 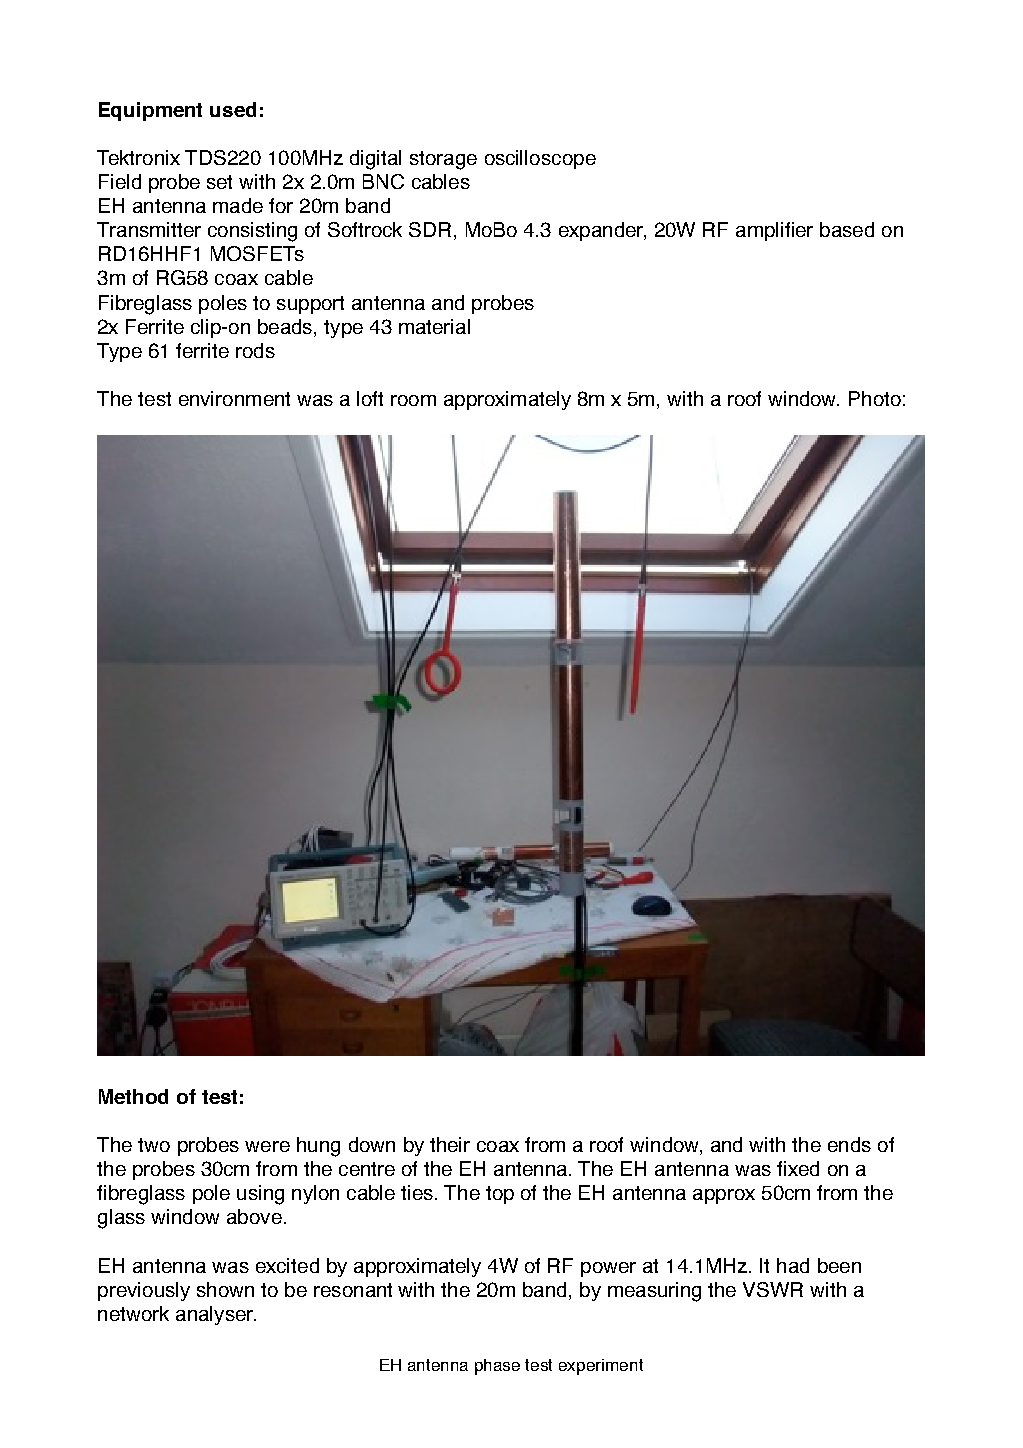 What do you see at coordinates (413, 400) in the screenshot?
I see `room` at bounding box center [413, 400].
